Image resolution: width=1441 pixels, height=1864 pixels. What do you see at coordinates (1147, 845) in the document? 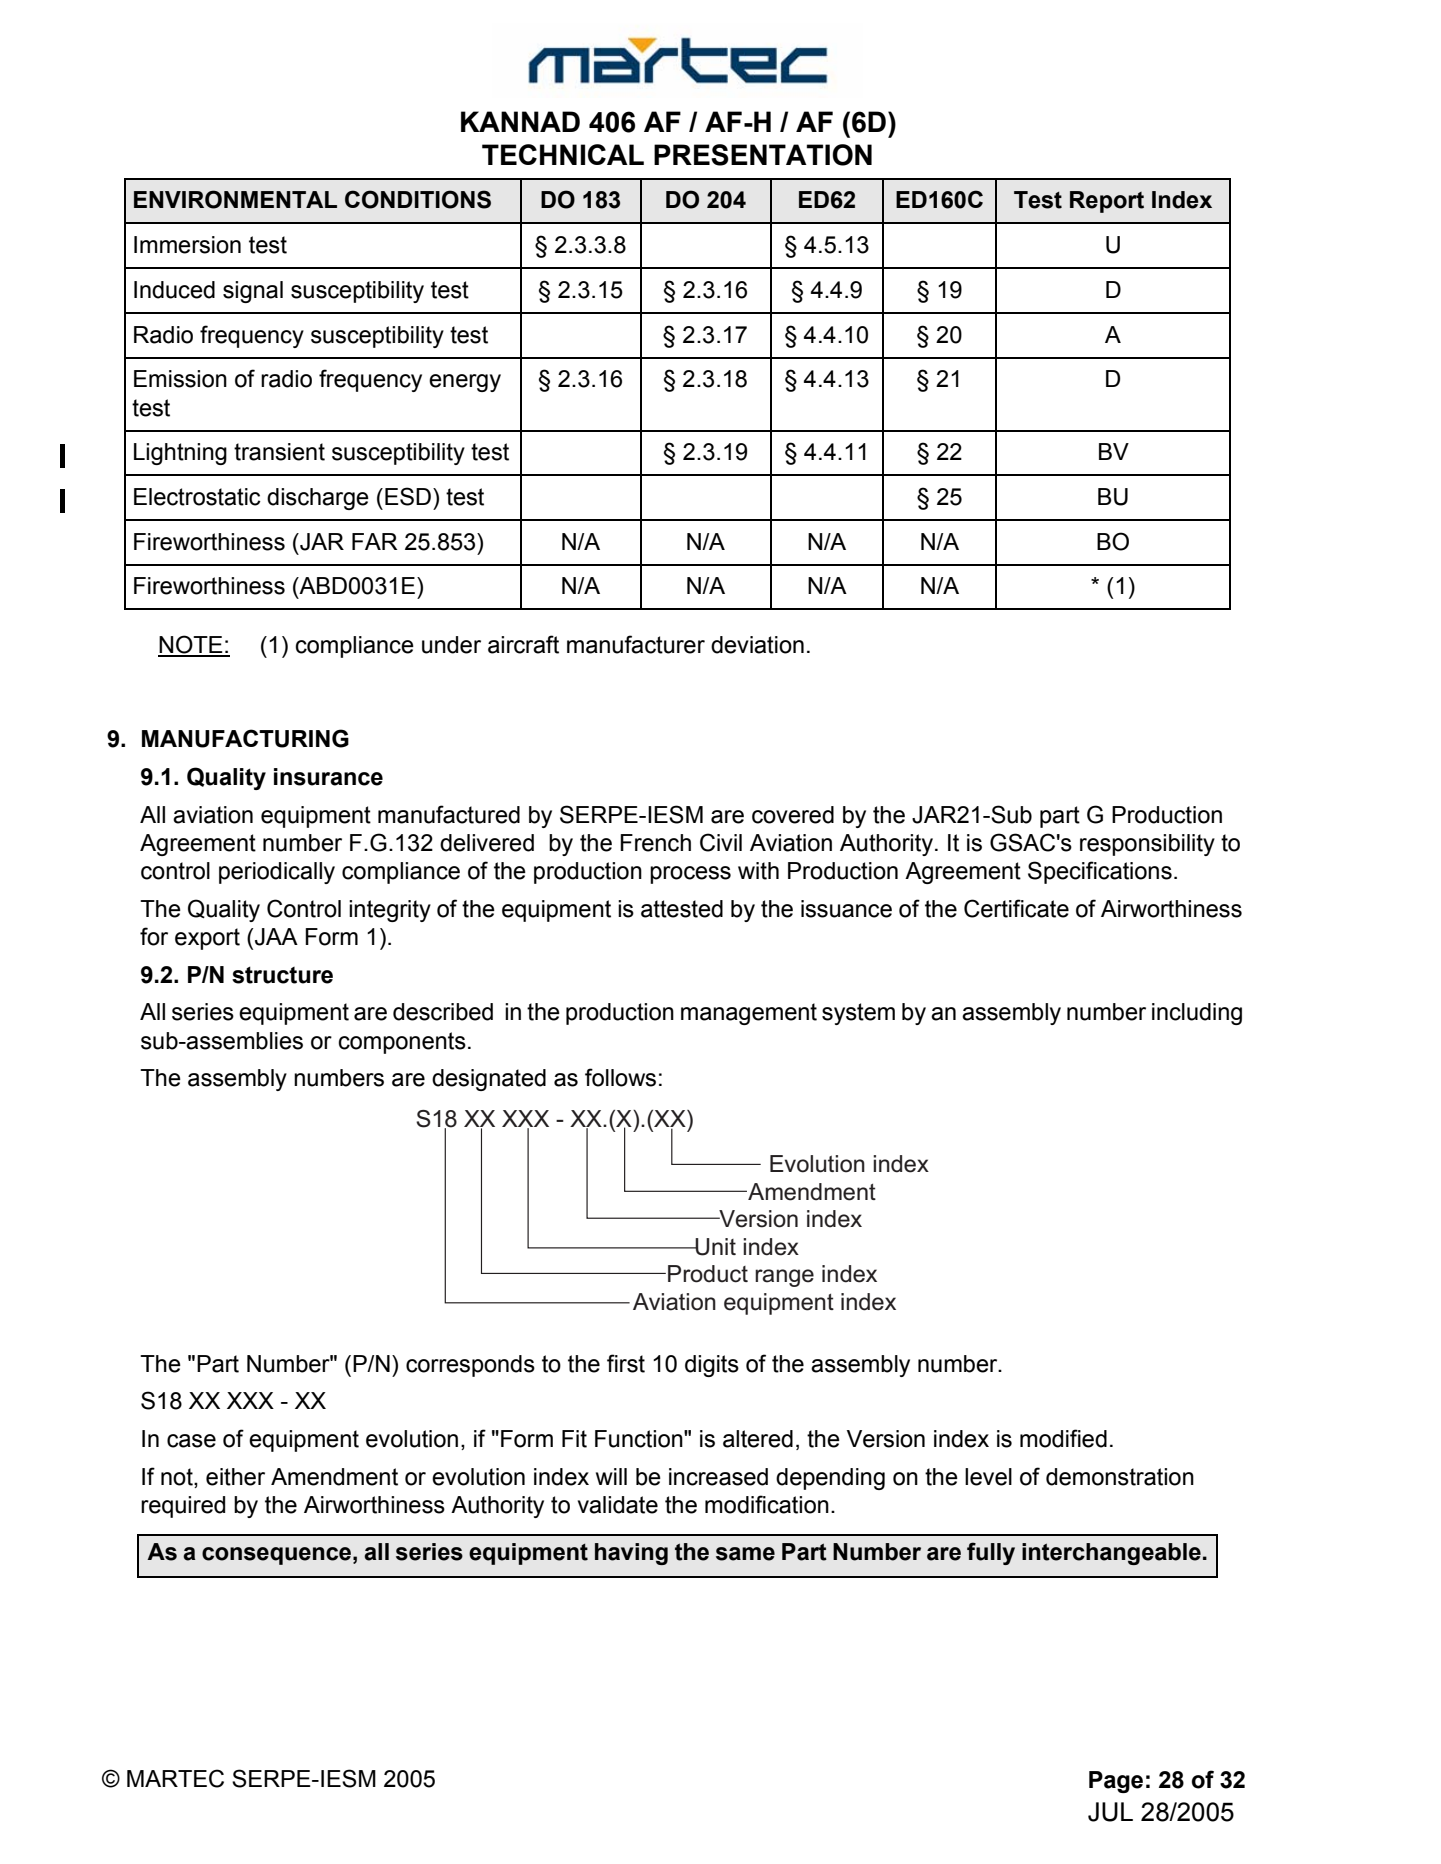
I see `responsibility` at bounding box center [1147, 845].
